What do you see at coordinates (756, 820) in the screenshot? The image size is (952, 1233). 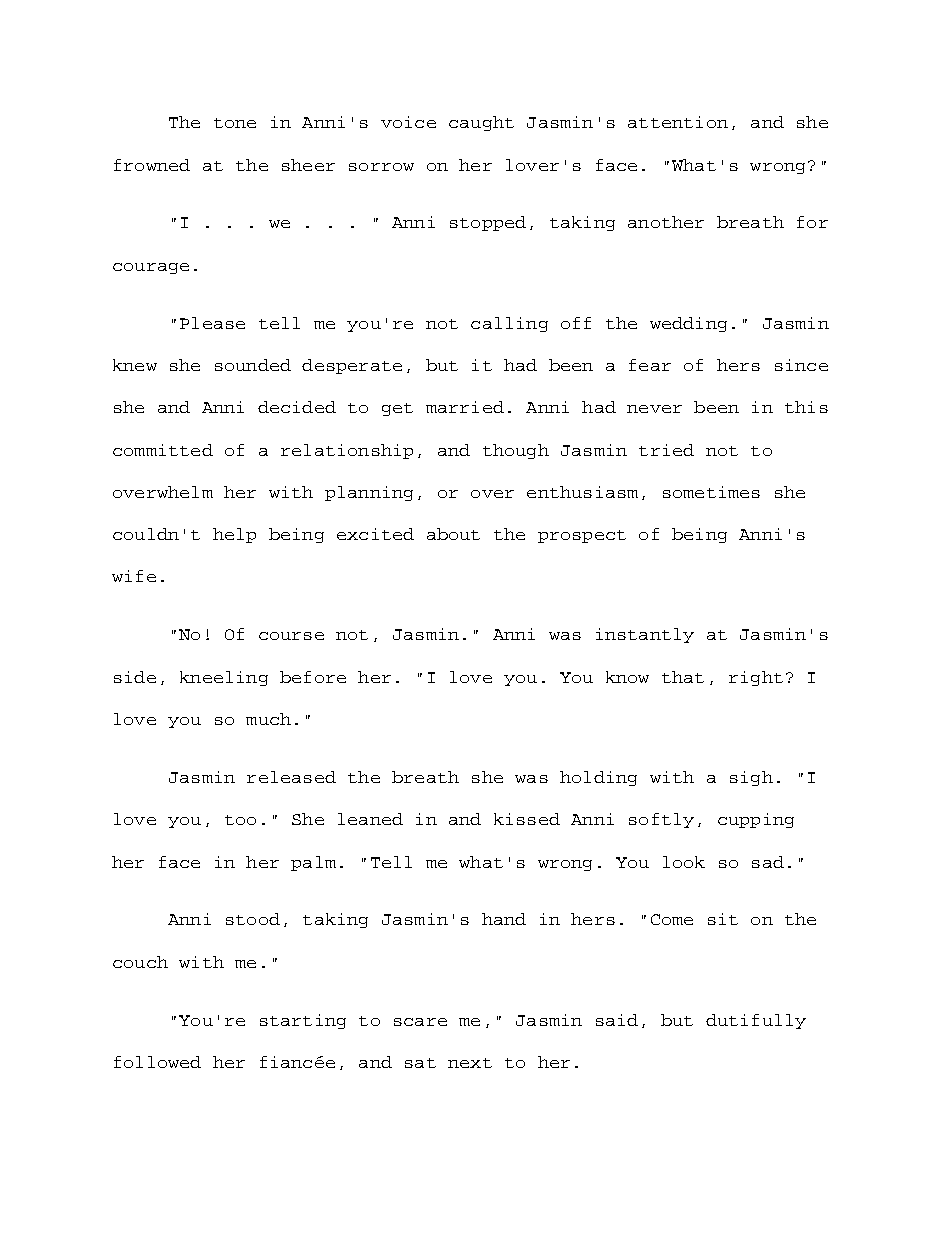 I see `cupping` at bounding box center [756, 820].
